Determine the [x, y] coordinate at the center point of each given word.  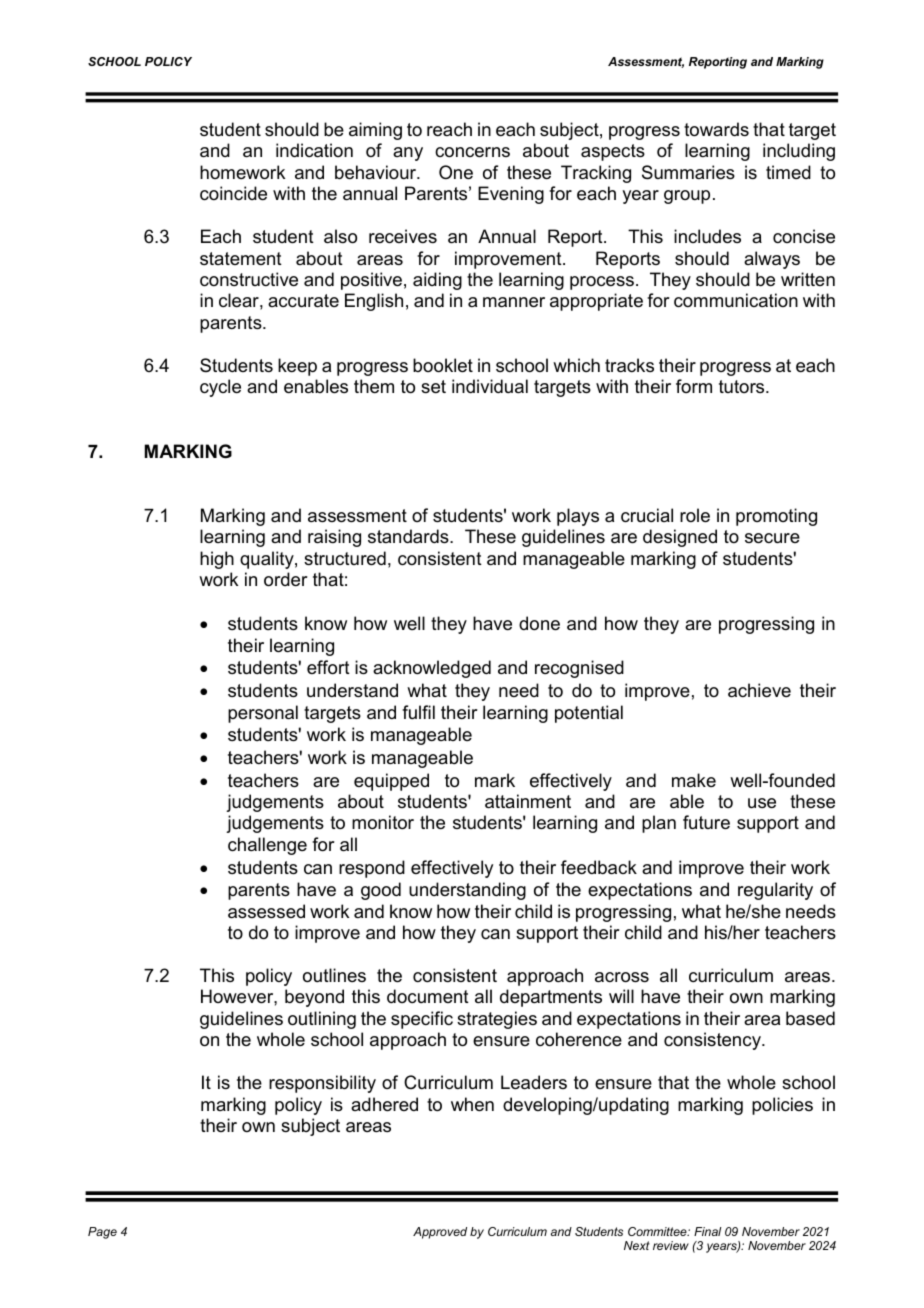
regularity [775, 891]
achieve [759, 690]
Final [707, 1231]
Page [102, 1233]
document [428, 996]
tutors [743, 386]
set [433, 387]
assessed [266, 911]
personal [263, 714]
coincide [233, 193]
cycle [220, 388]
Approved [440, 1233]
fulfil [418, 712]
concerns [472, 152]
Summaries [688, 172]
